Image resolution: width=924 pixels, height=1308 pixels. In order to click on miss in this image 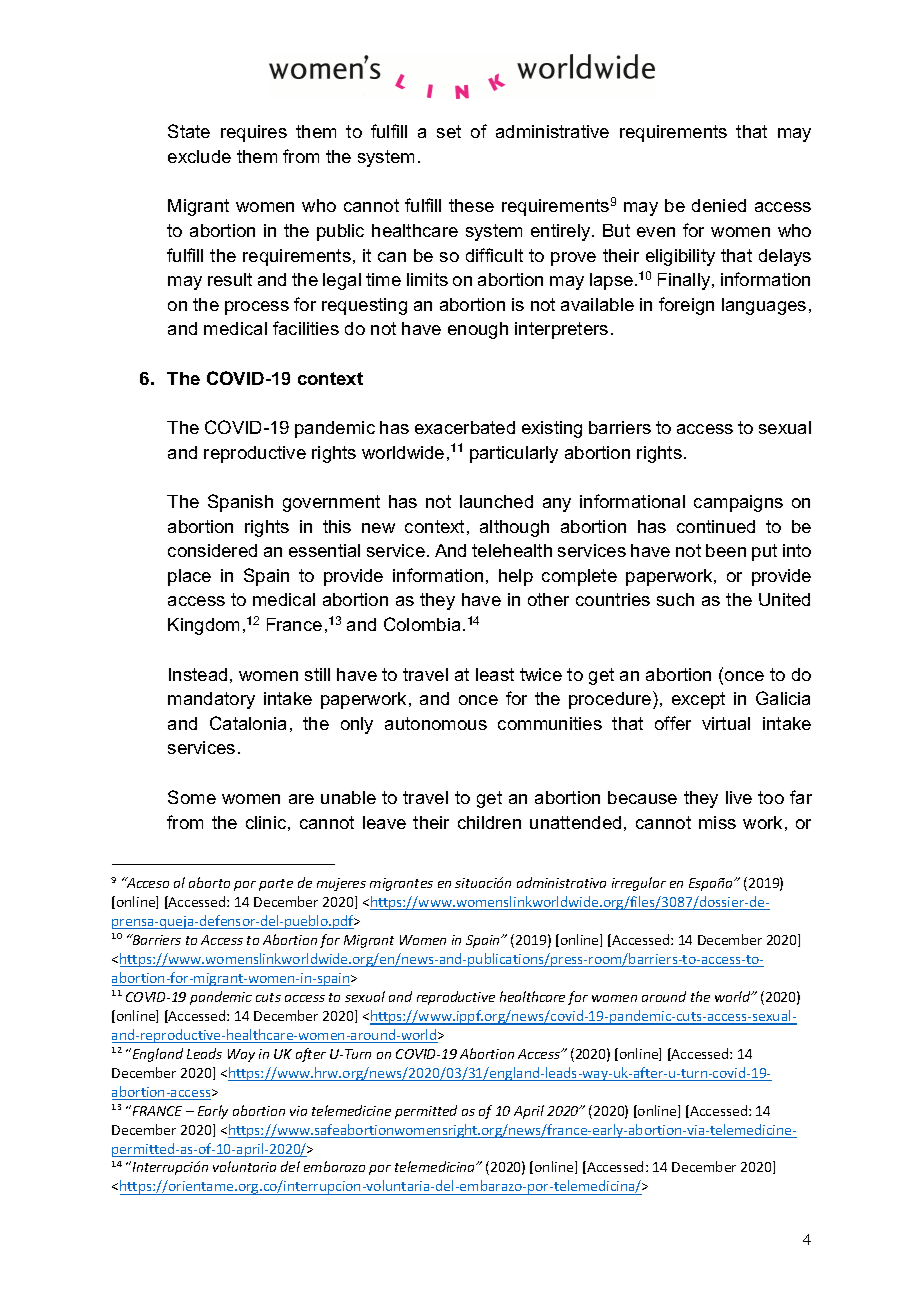, I will do `click(717, 822)`.
